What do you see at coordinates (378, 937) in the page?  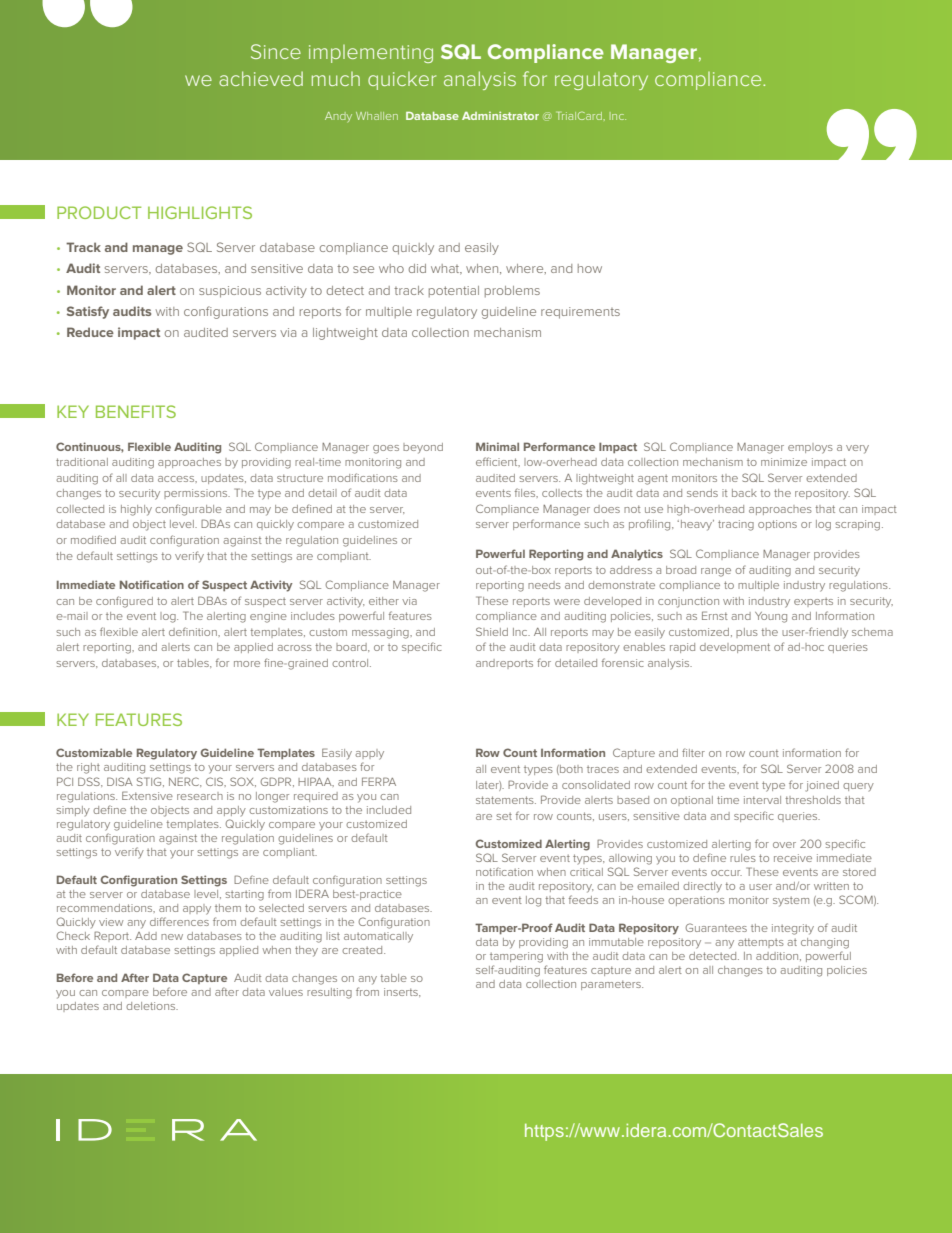 I see `automatically` at bounding box center [378, 937].
